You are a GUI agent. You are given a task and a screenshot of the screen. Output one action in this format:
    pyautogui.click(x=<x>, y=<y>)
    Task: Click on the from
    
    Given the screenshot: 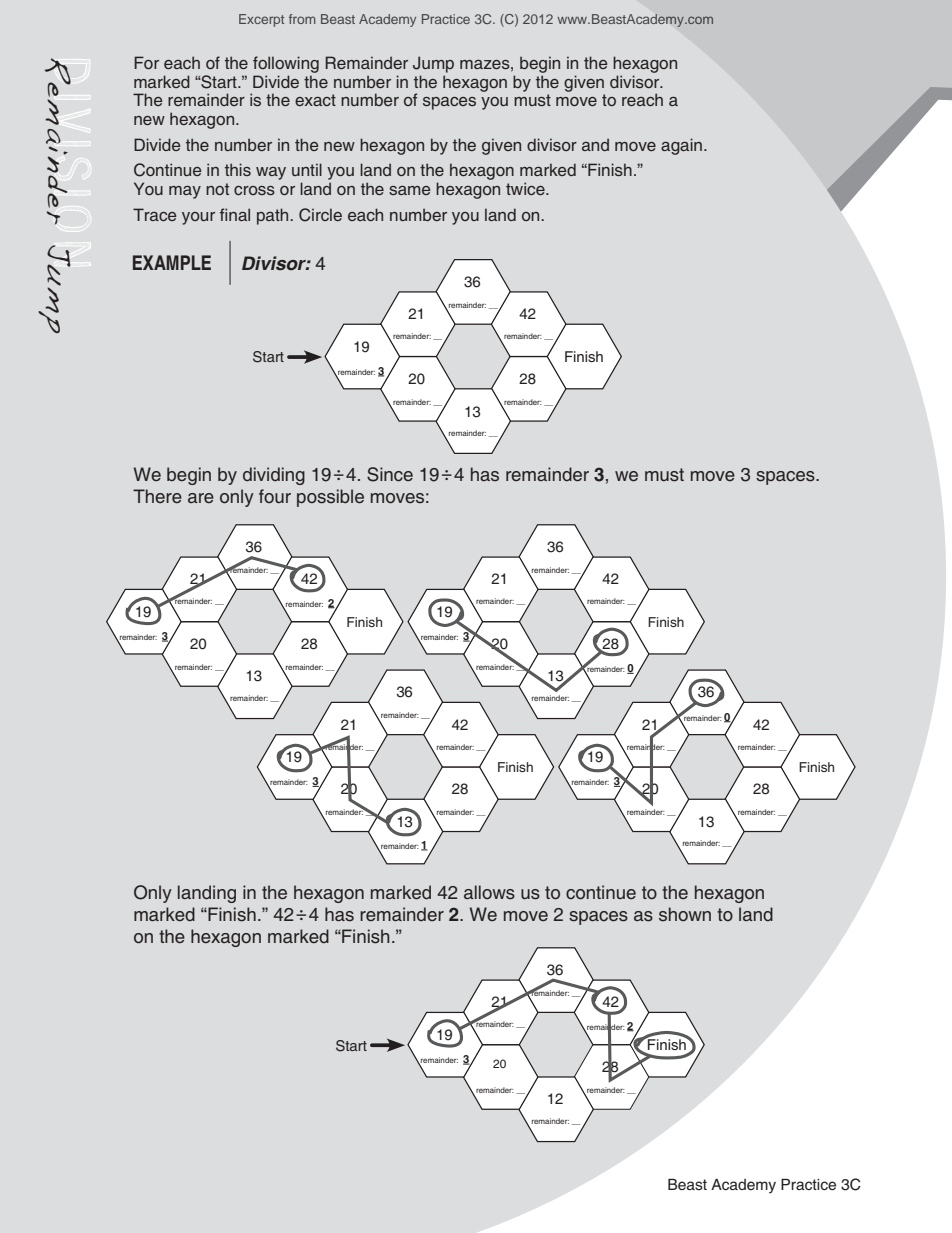 What is the action you would take?
    pyautogui.click(x=302, y=19)
